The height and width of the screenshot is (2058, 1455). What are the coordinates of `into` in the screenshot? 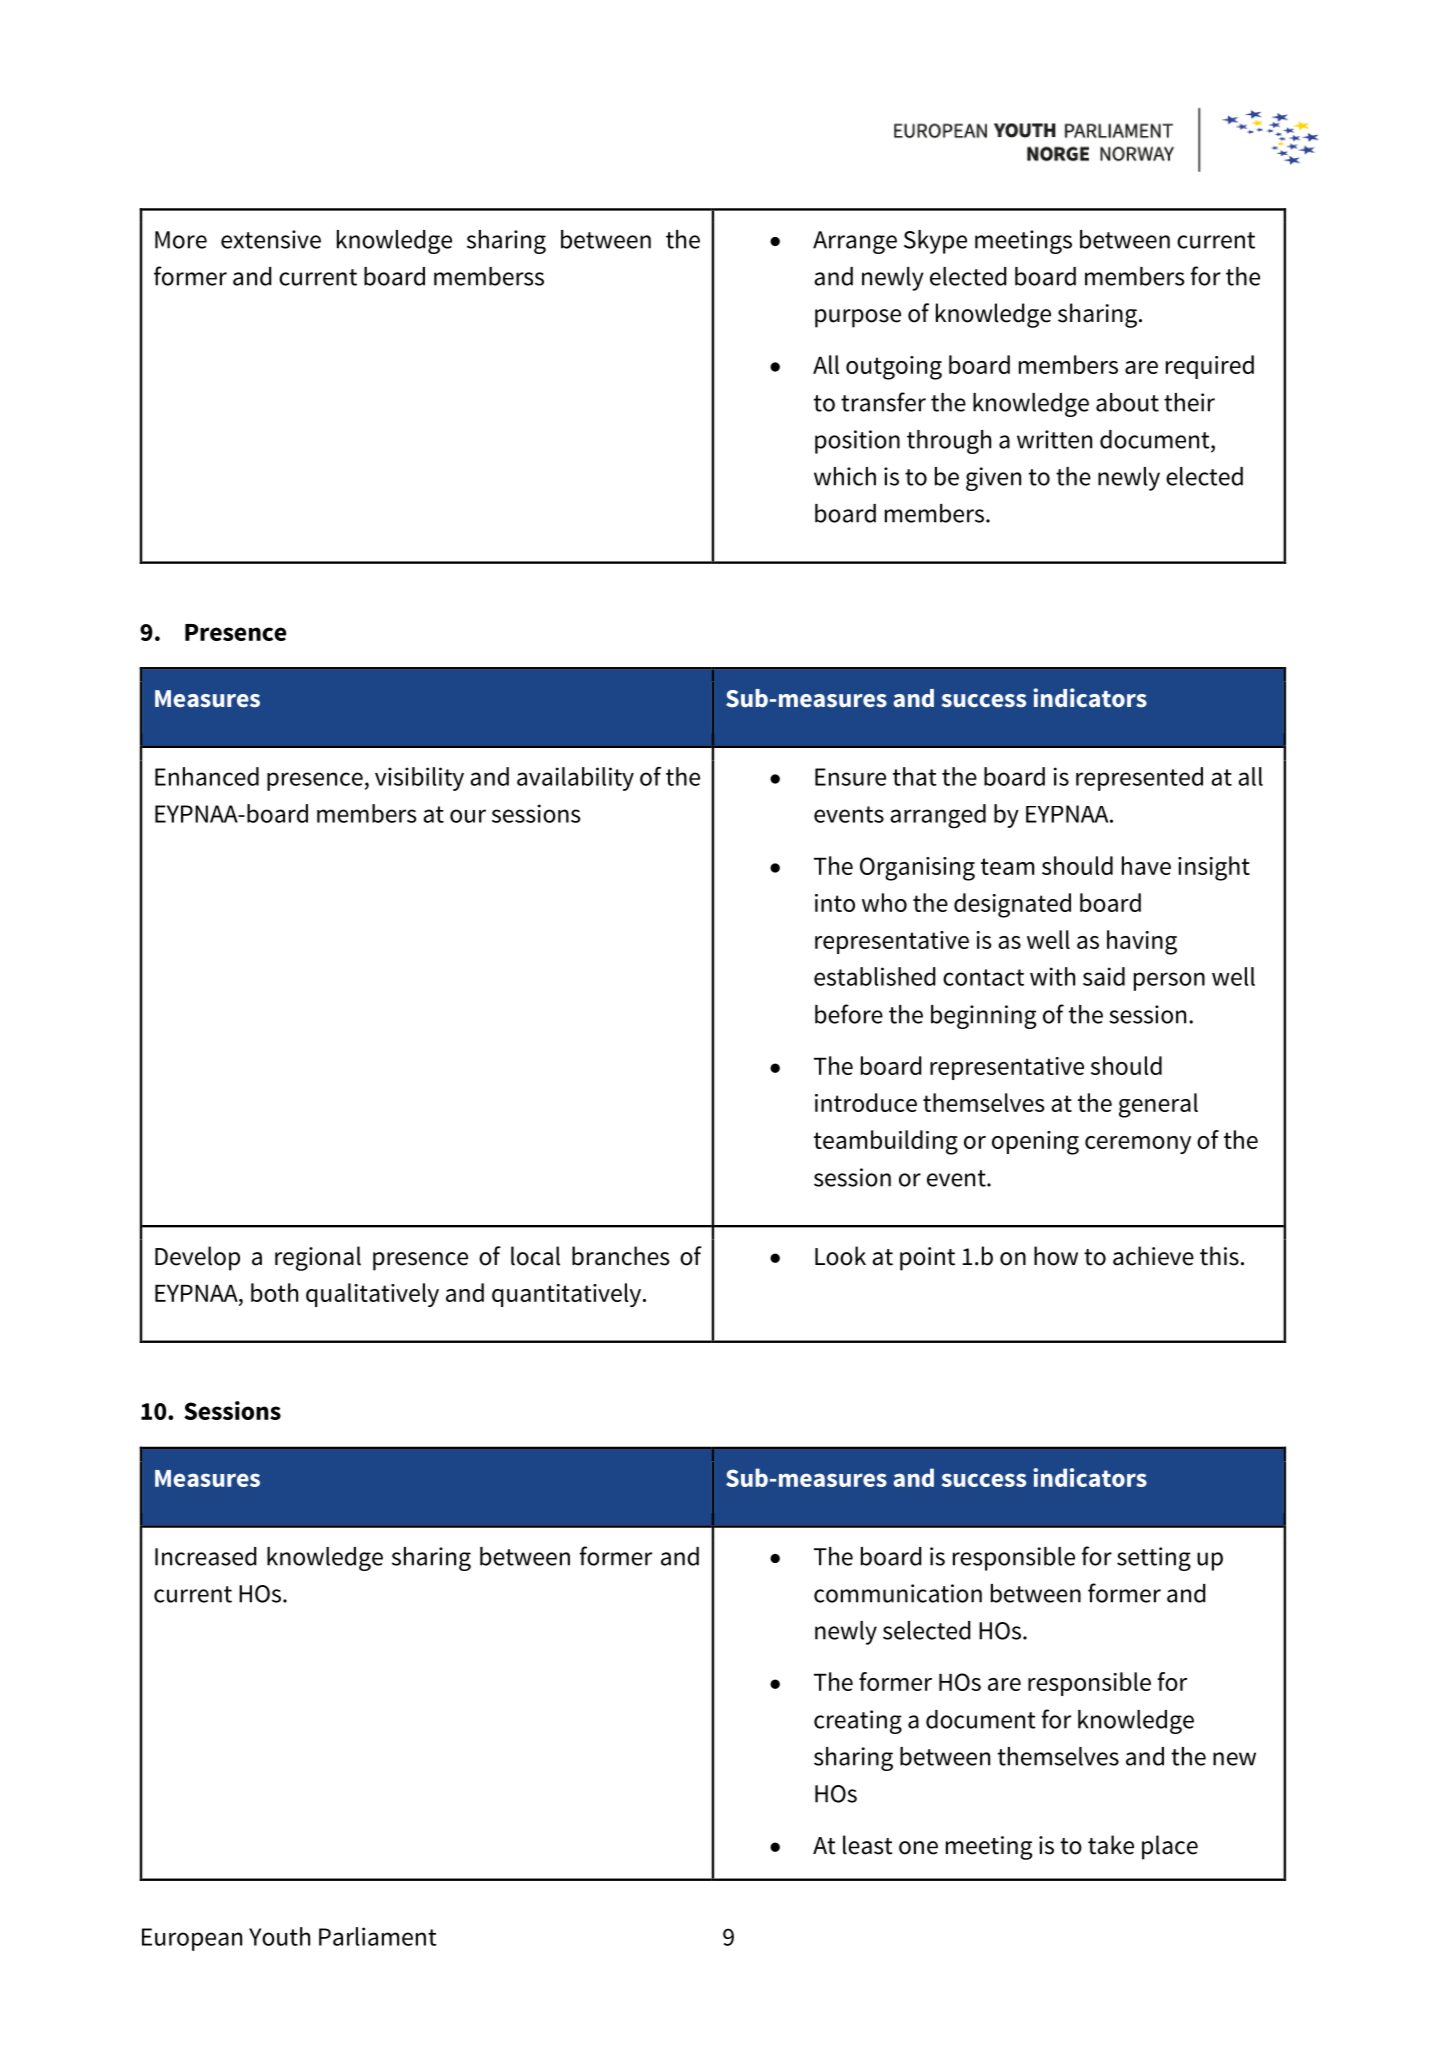 It's located at (835, 903).
